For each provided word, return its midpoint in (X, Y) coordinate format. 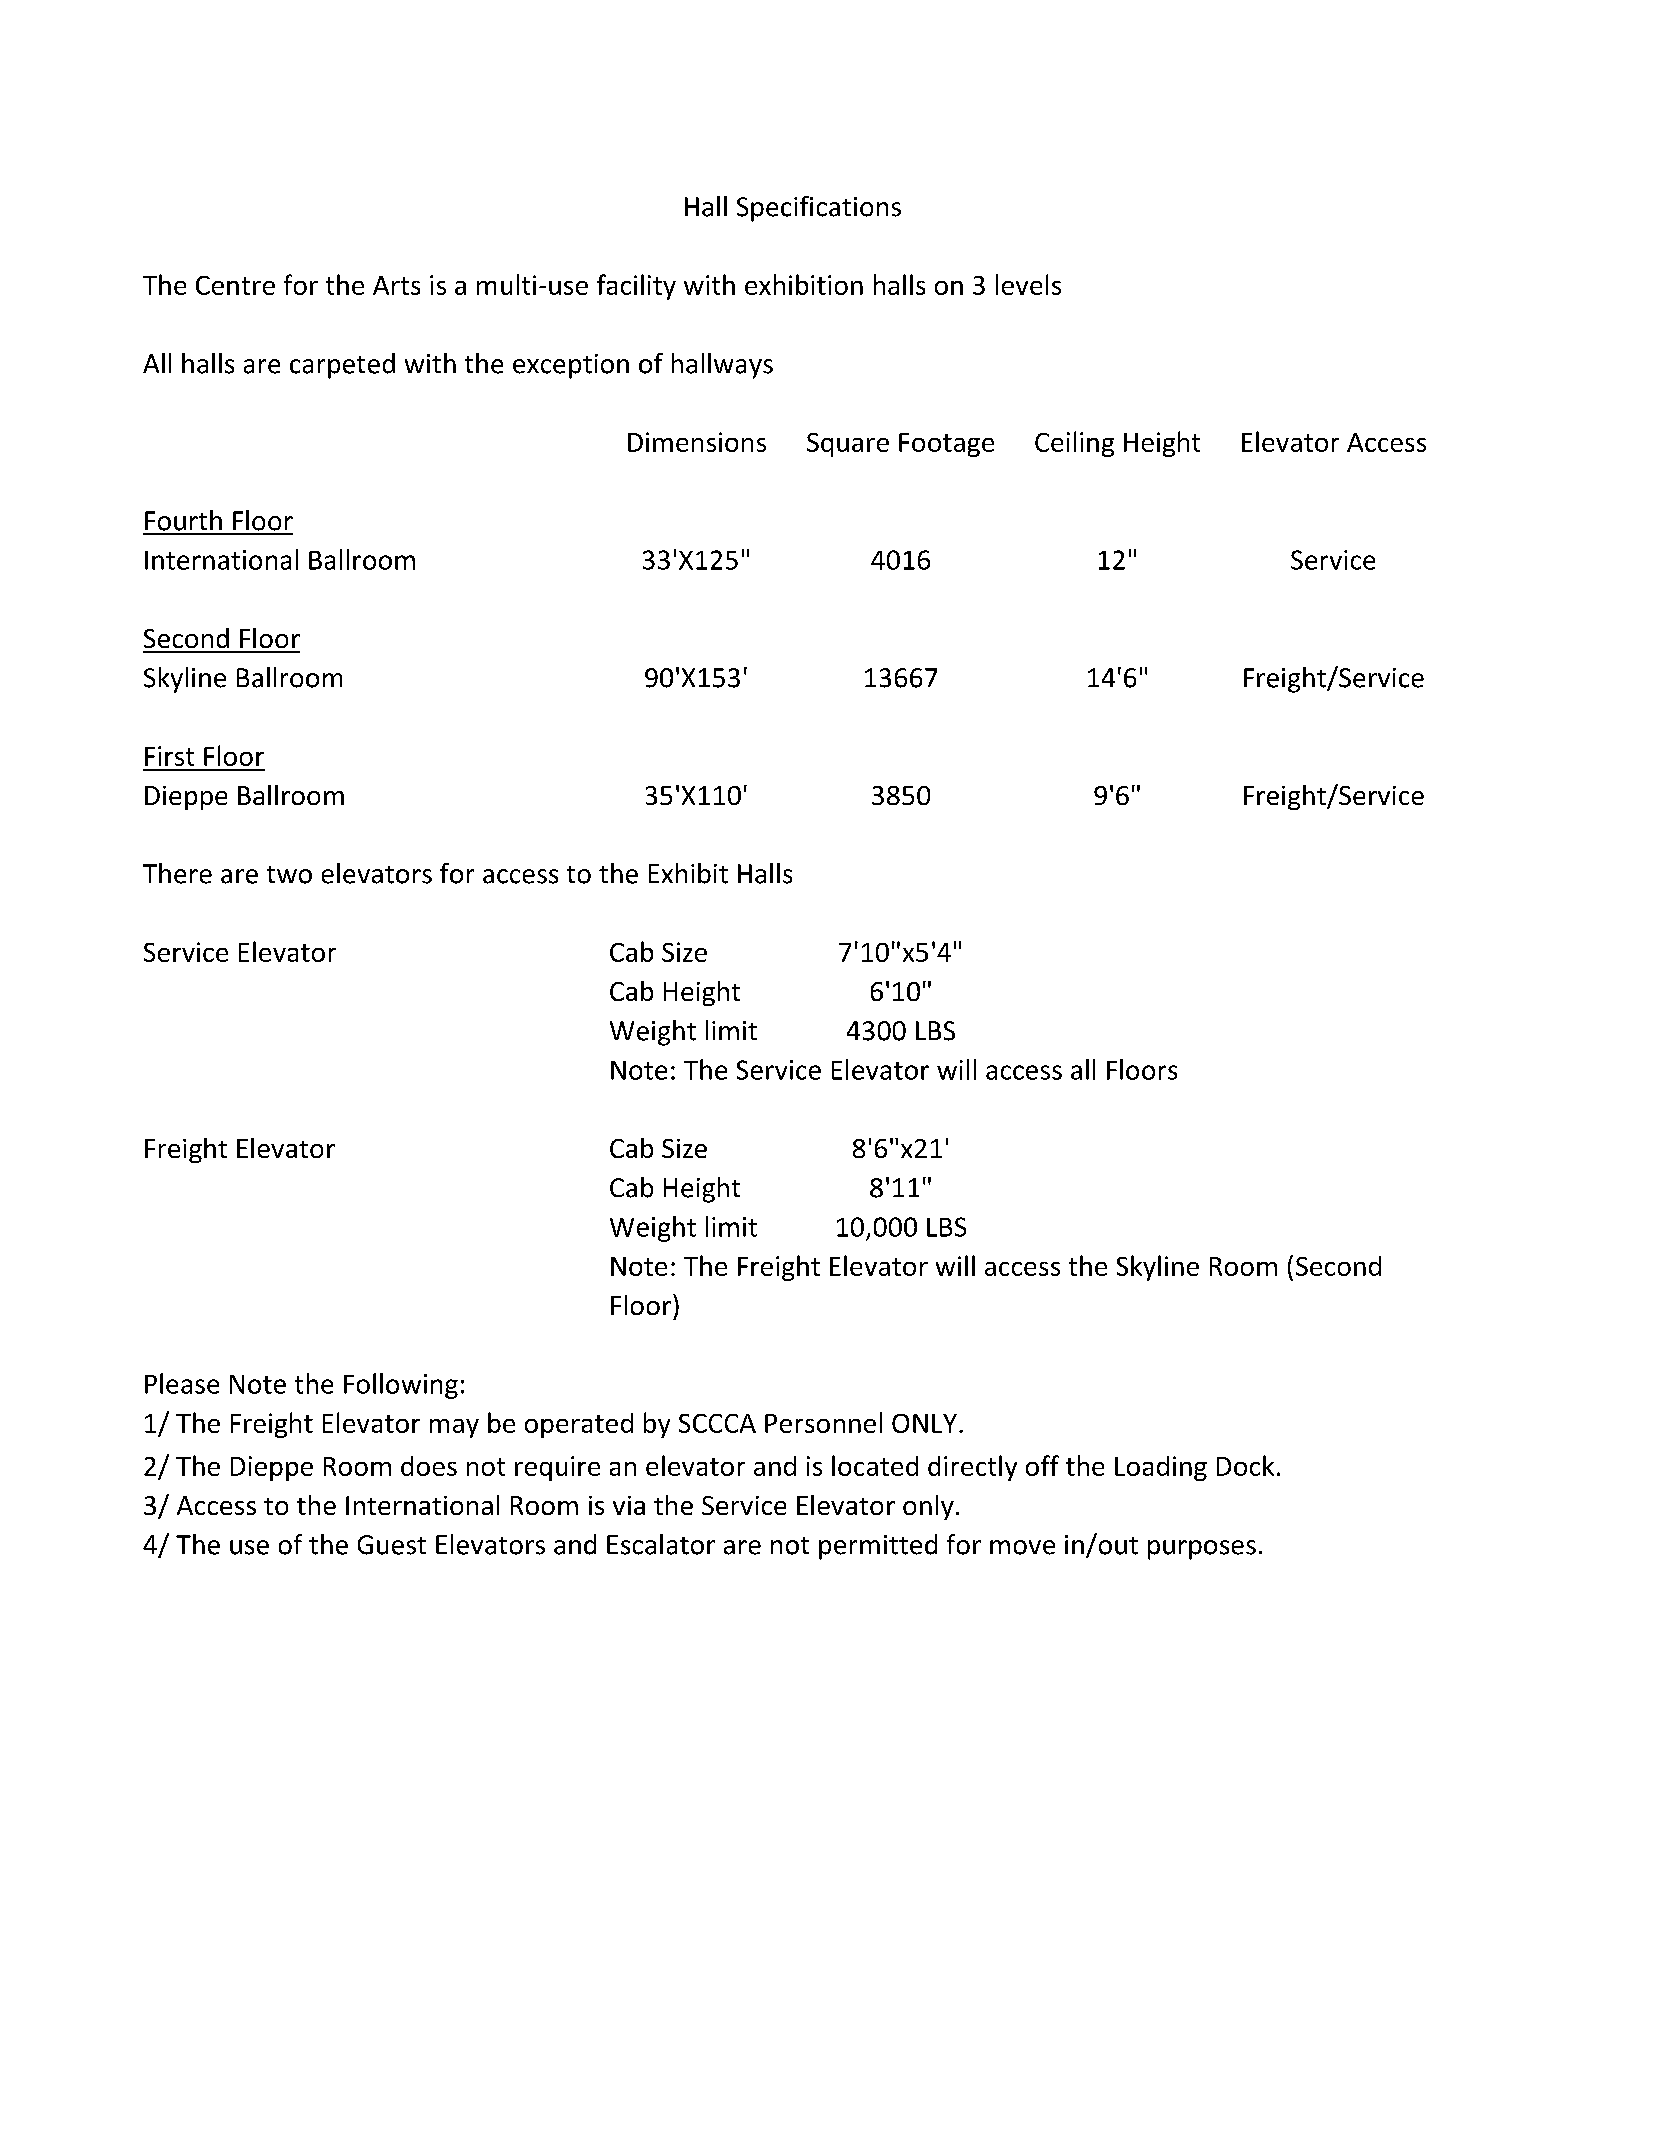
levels (1028, 284)
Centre (235, 285)
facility (636, 287)
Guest (392, 1545)
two (289, 875)
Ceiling (1074, 444)
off (1042, 1465)
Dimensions (697, 442)
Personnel (823, 1422)
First (169, 756)
